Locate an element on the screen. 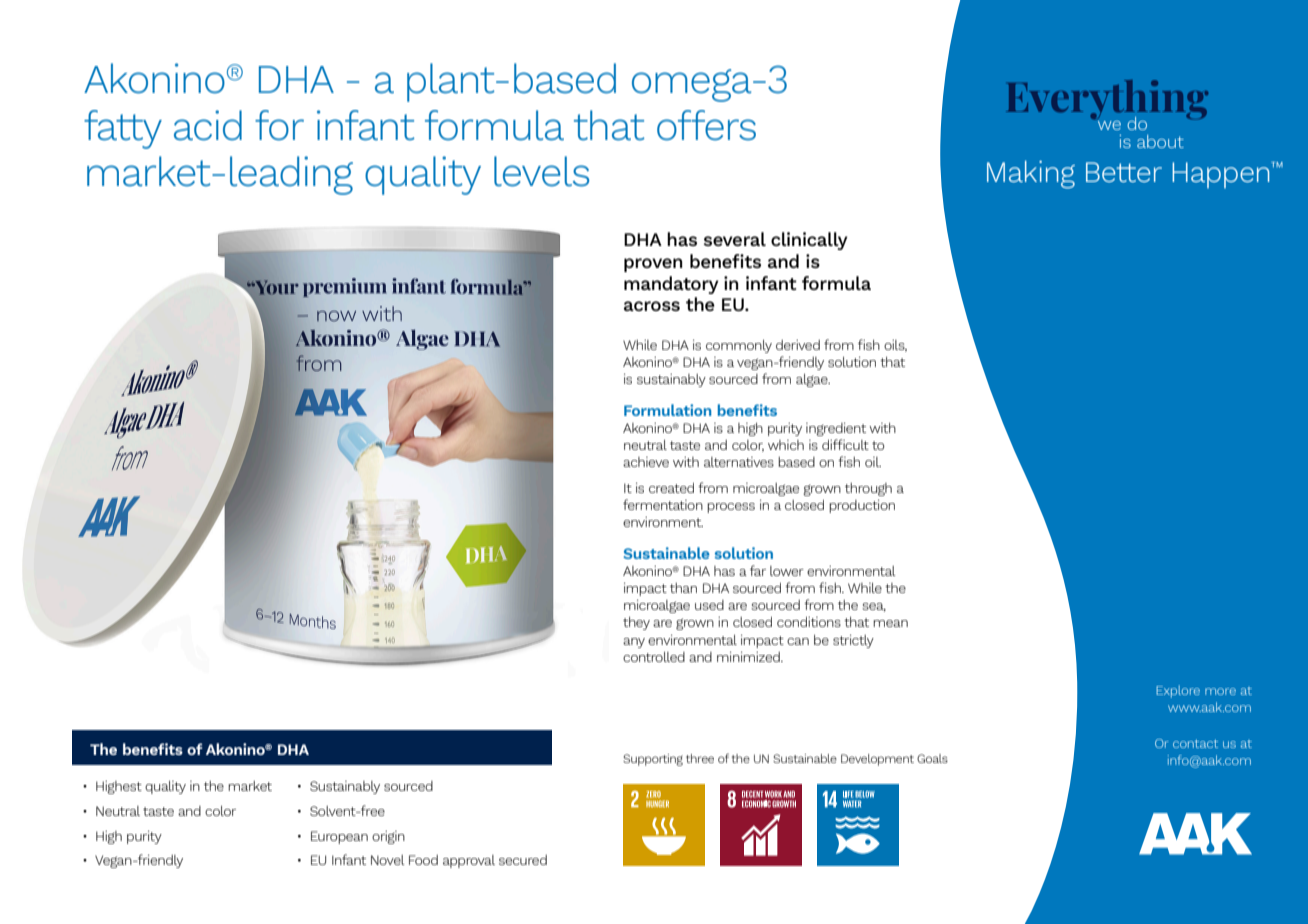 The width and height of the screenshot is (1308, 924). than is located at coordinates (683, 588).
